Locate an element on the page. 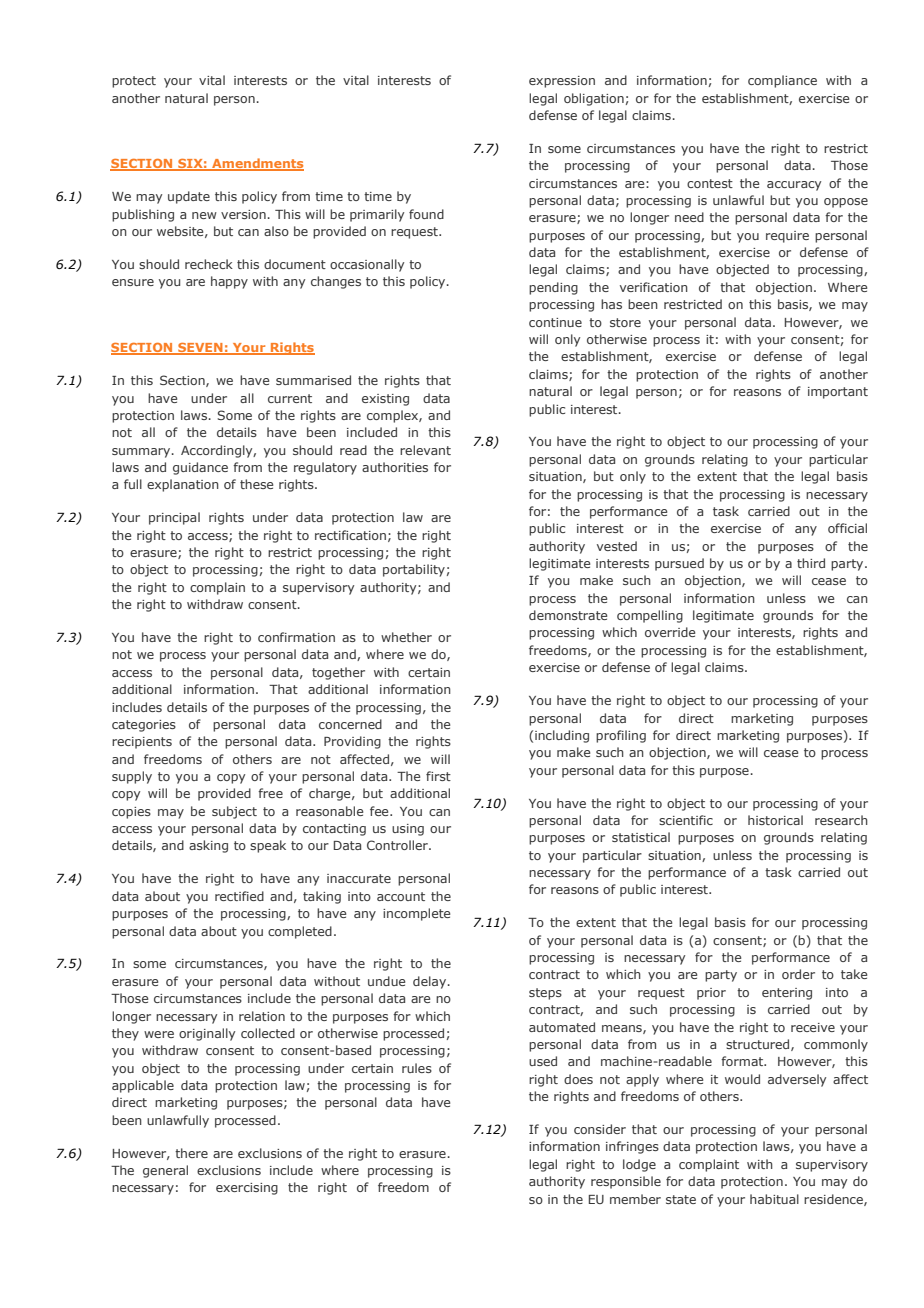 The height and width of the image is (1308, 924). there is located at coordinates (191, 1153).
